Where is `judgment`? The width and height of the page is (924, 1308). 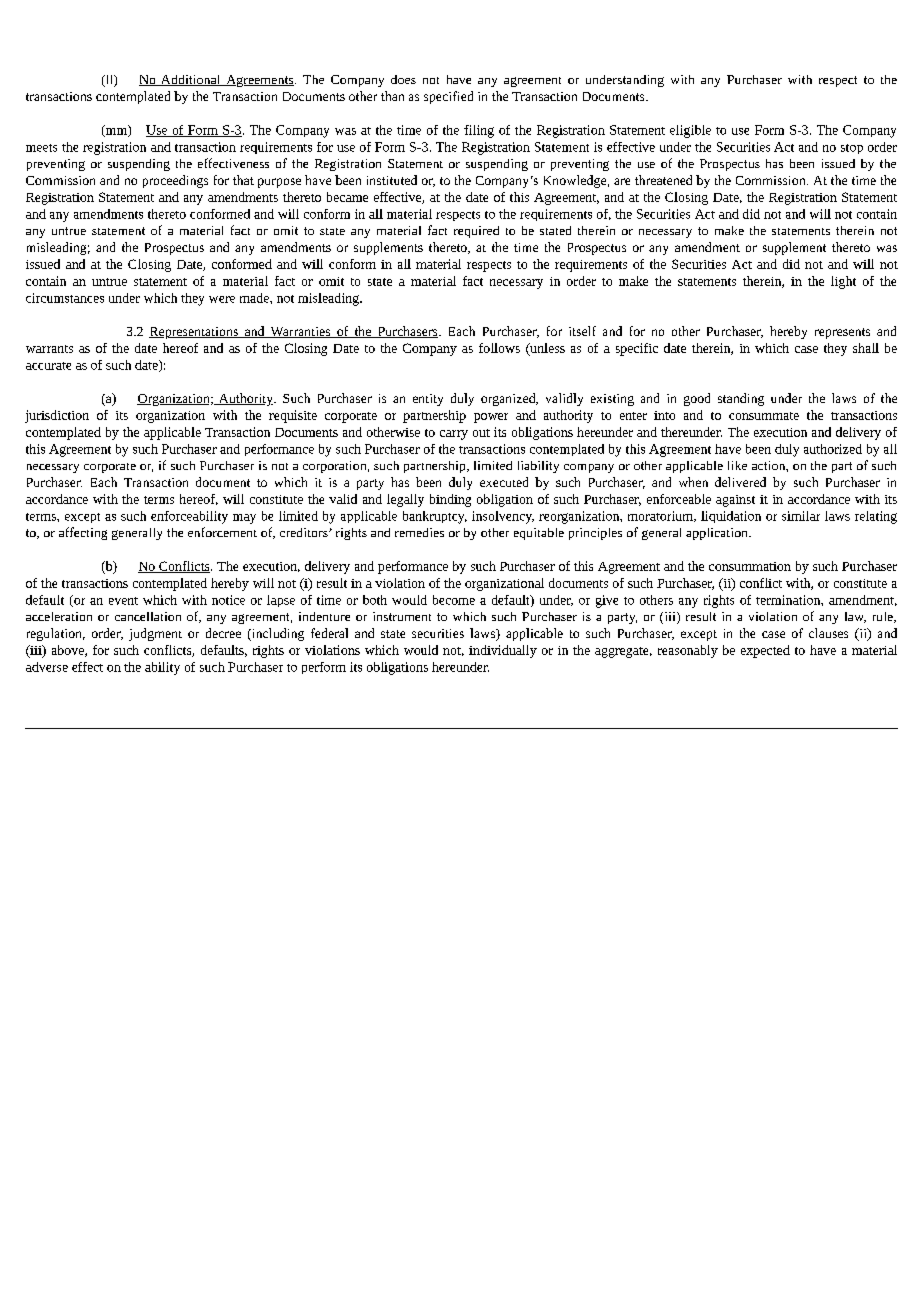
judgment is located at coordinates (155, 634).
